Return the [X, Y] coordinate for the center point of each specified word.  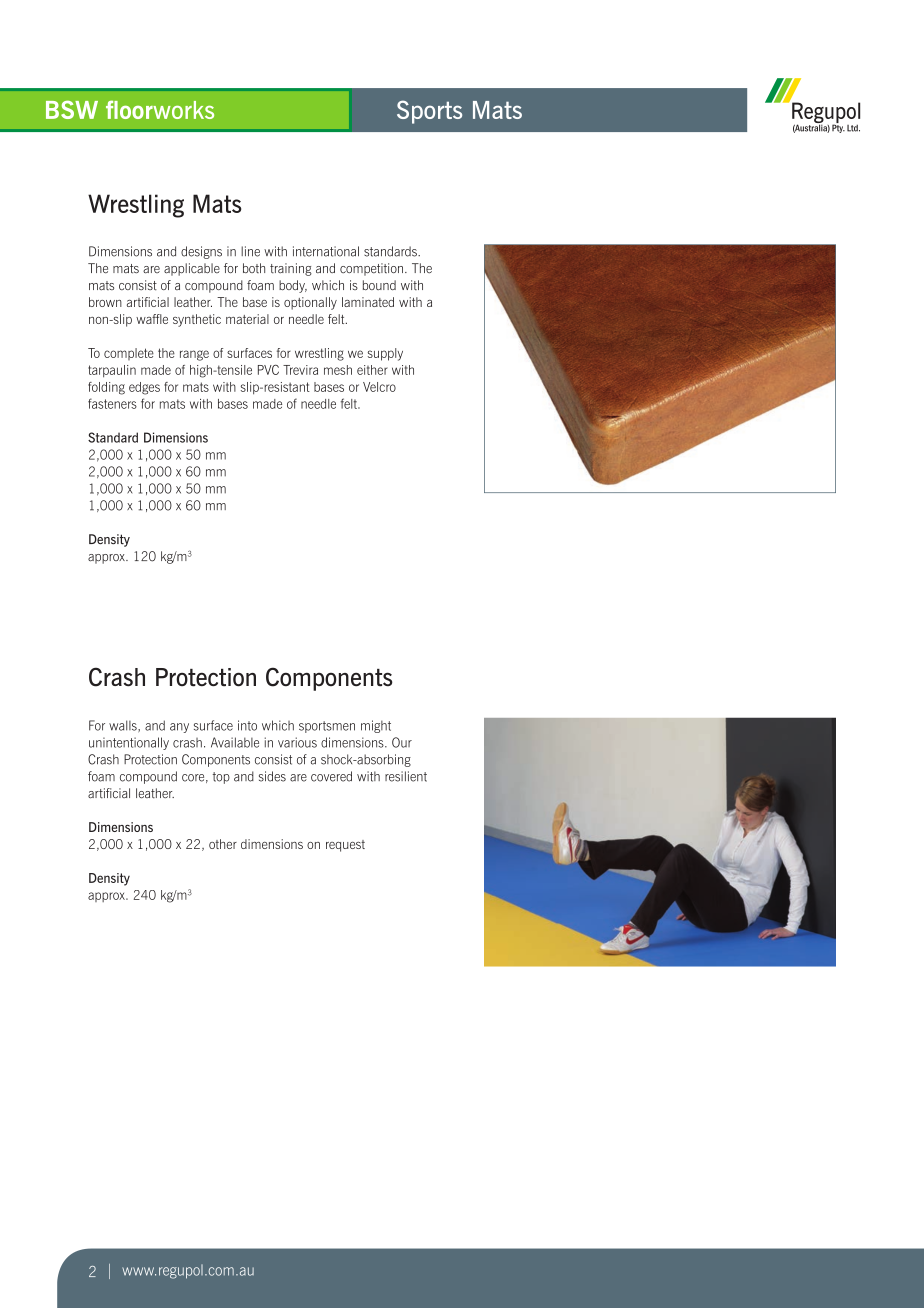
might [376, 726]
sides [272, 776]
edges [144, 388]
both [254, 268]
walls [124, 726]
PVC [268, 369]
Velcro [379, 387]
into [247, 725]
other [223, 844]
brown [105, 302]
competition [373, 269]
